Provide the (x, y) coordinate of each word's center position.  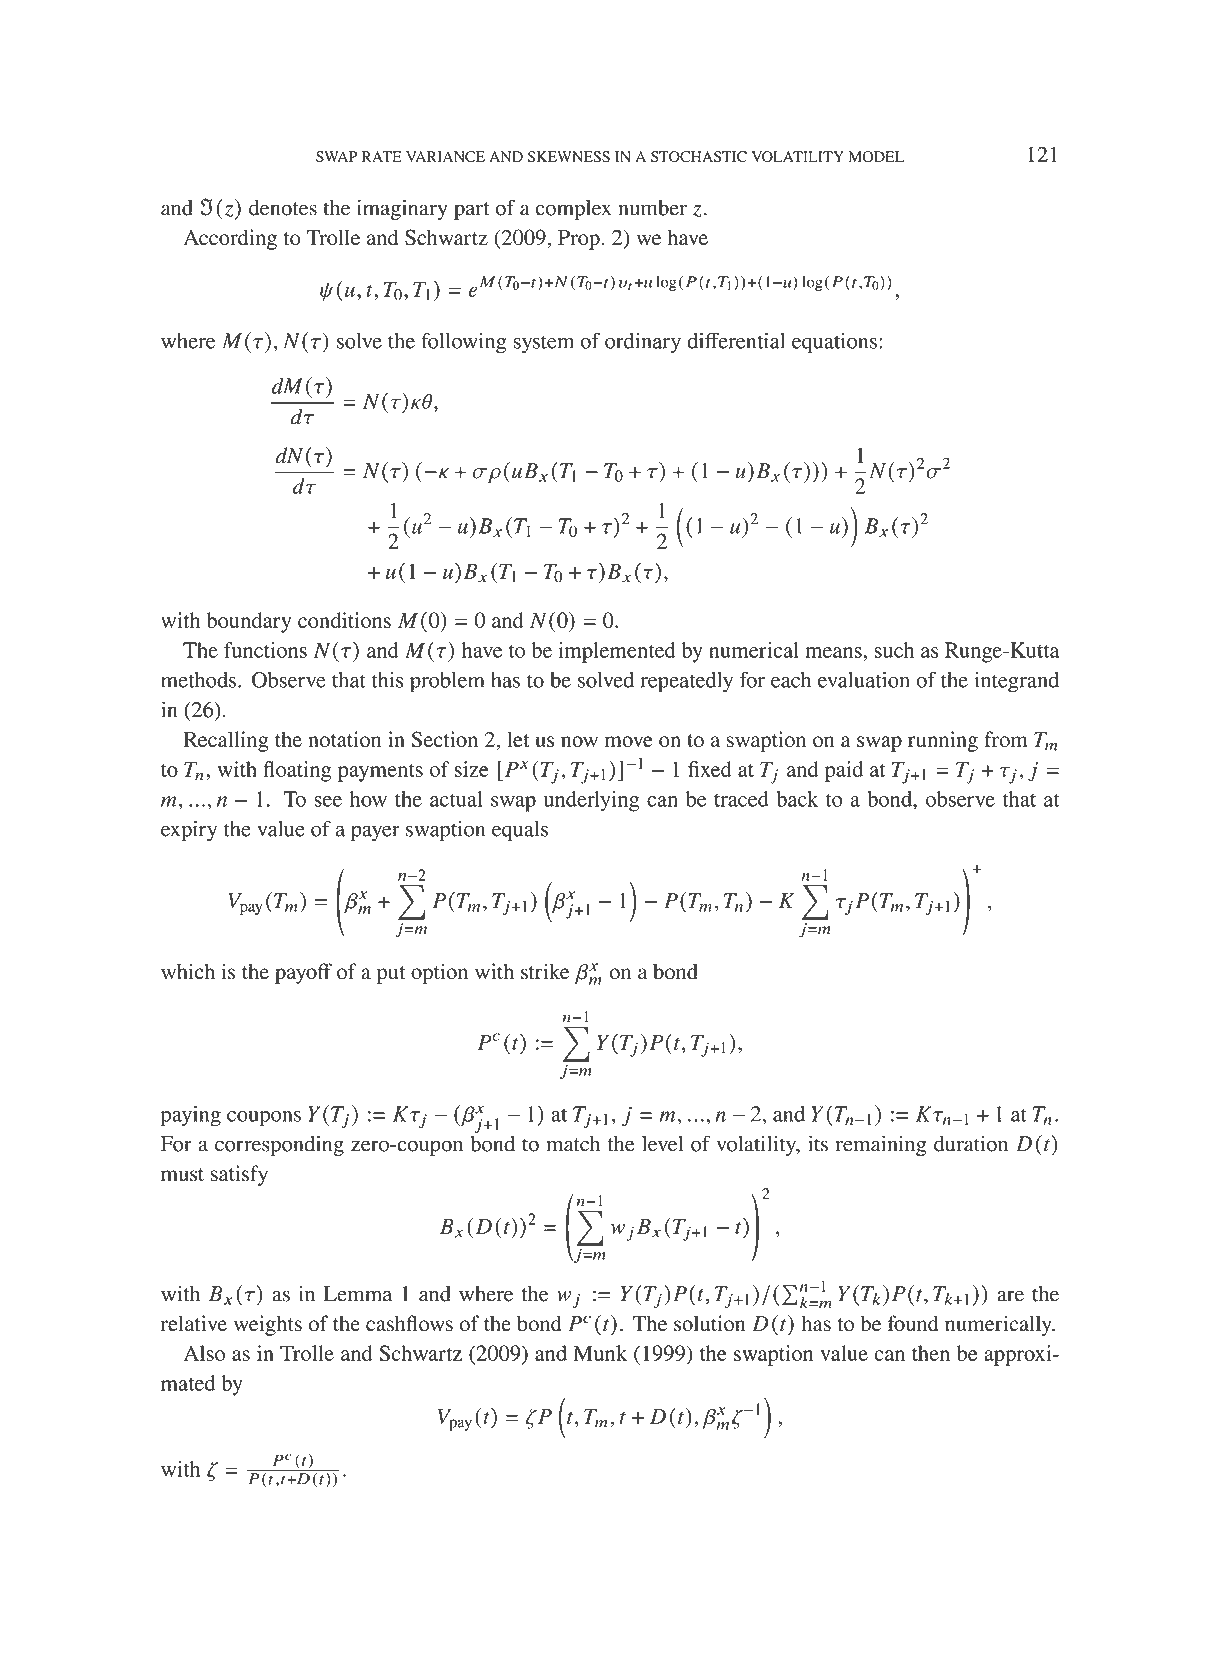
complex (573, 210)
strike (545, 971)
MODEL (876, 157)
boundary (248, 622)
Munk (600, 1353)
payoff (303, 973)
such (894, 650)
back (797, 799)
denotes (283, 208)
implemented (617, 652)
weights (268, 1325)
